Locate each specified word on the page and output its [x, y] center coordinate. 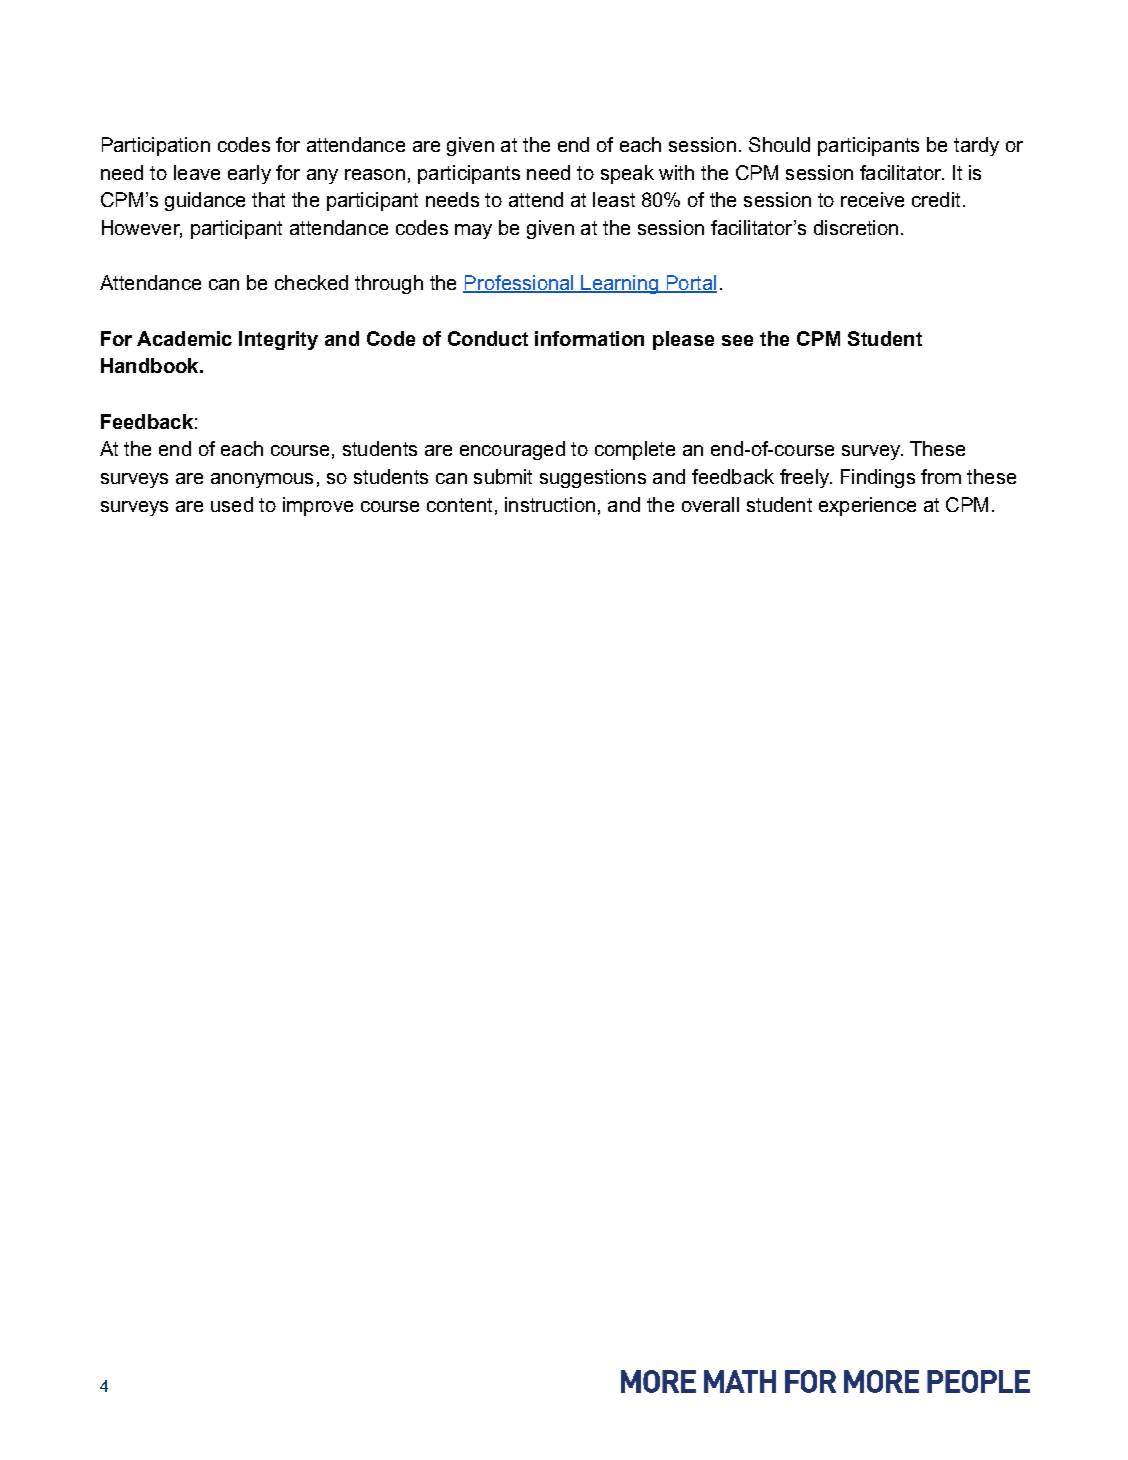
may [473, 231]
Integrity [278, 340]
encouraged [512, 450]
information [589, 338]
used [232, 504]
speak [627, 174]
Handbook [151, 365]
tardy [976, 146]
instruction [550, 504]
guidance [205, 201]
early [249, 174]
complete [635, 450]
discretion [856, 227]
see [737, 340]
